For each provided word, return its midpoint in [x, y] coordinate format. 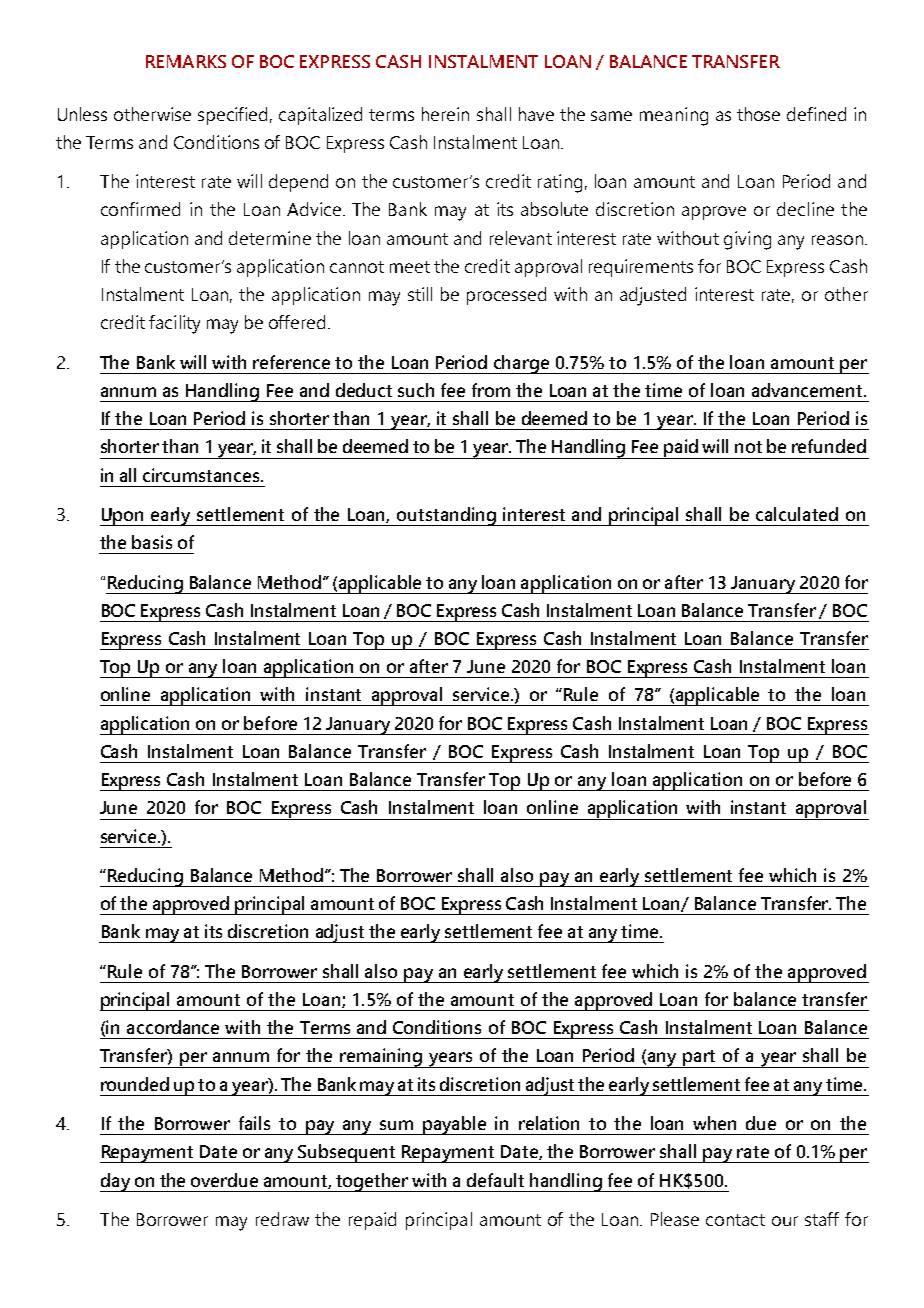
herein [445, 114]
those [758, 114]
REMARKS [186, 61]
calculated [797, 514]
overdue [224, 1180]
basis [152, 542]
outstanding [447, 516]
